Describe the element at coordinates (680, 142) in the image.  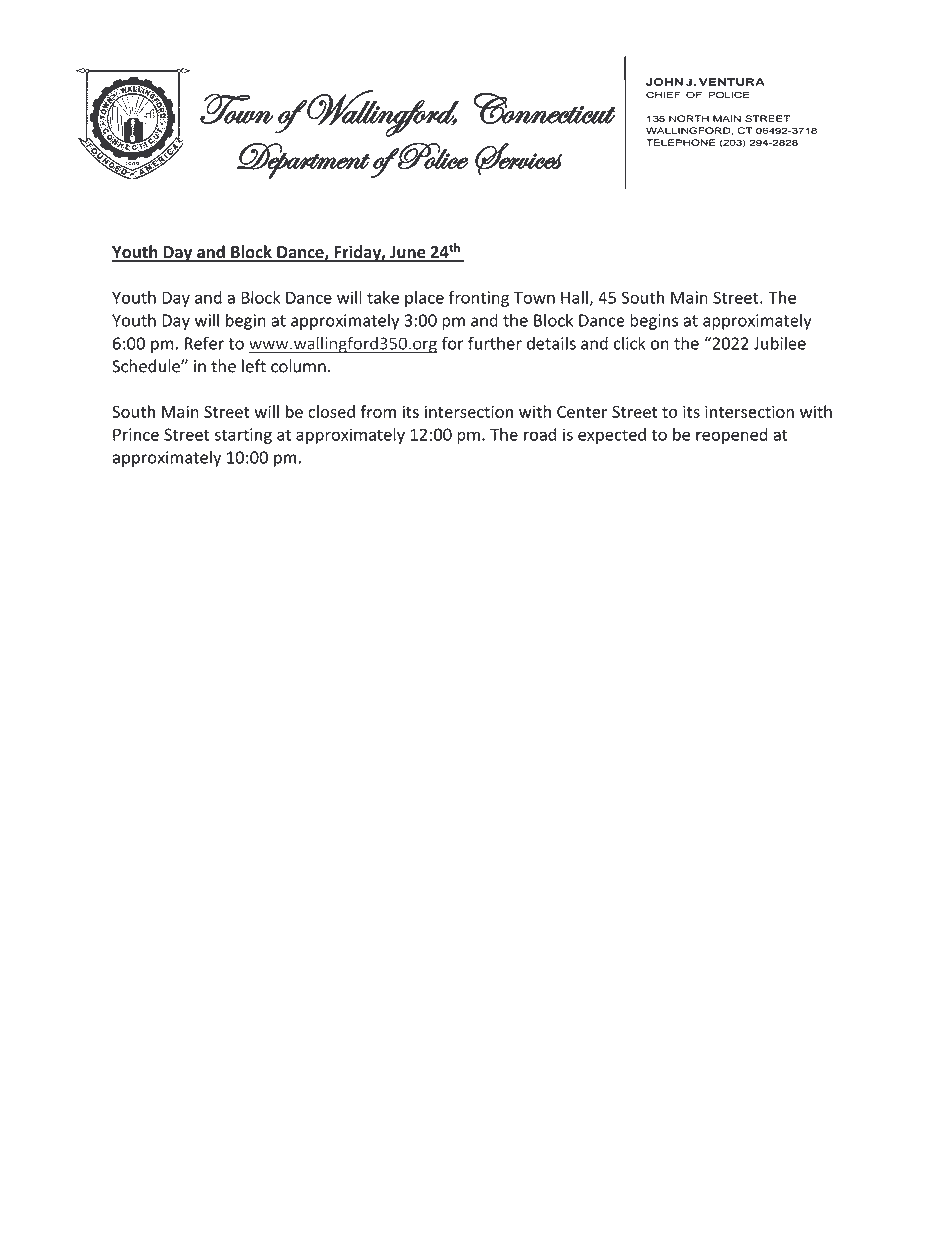
I see `TELEPHONE` at that location.
